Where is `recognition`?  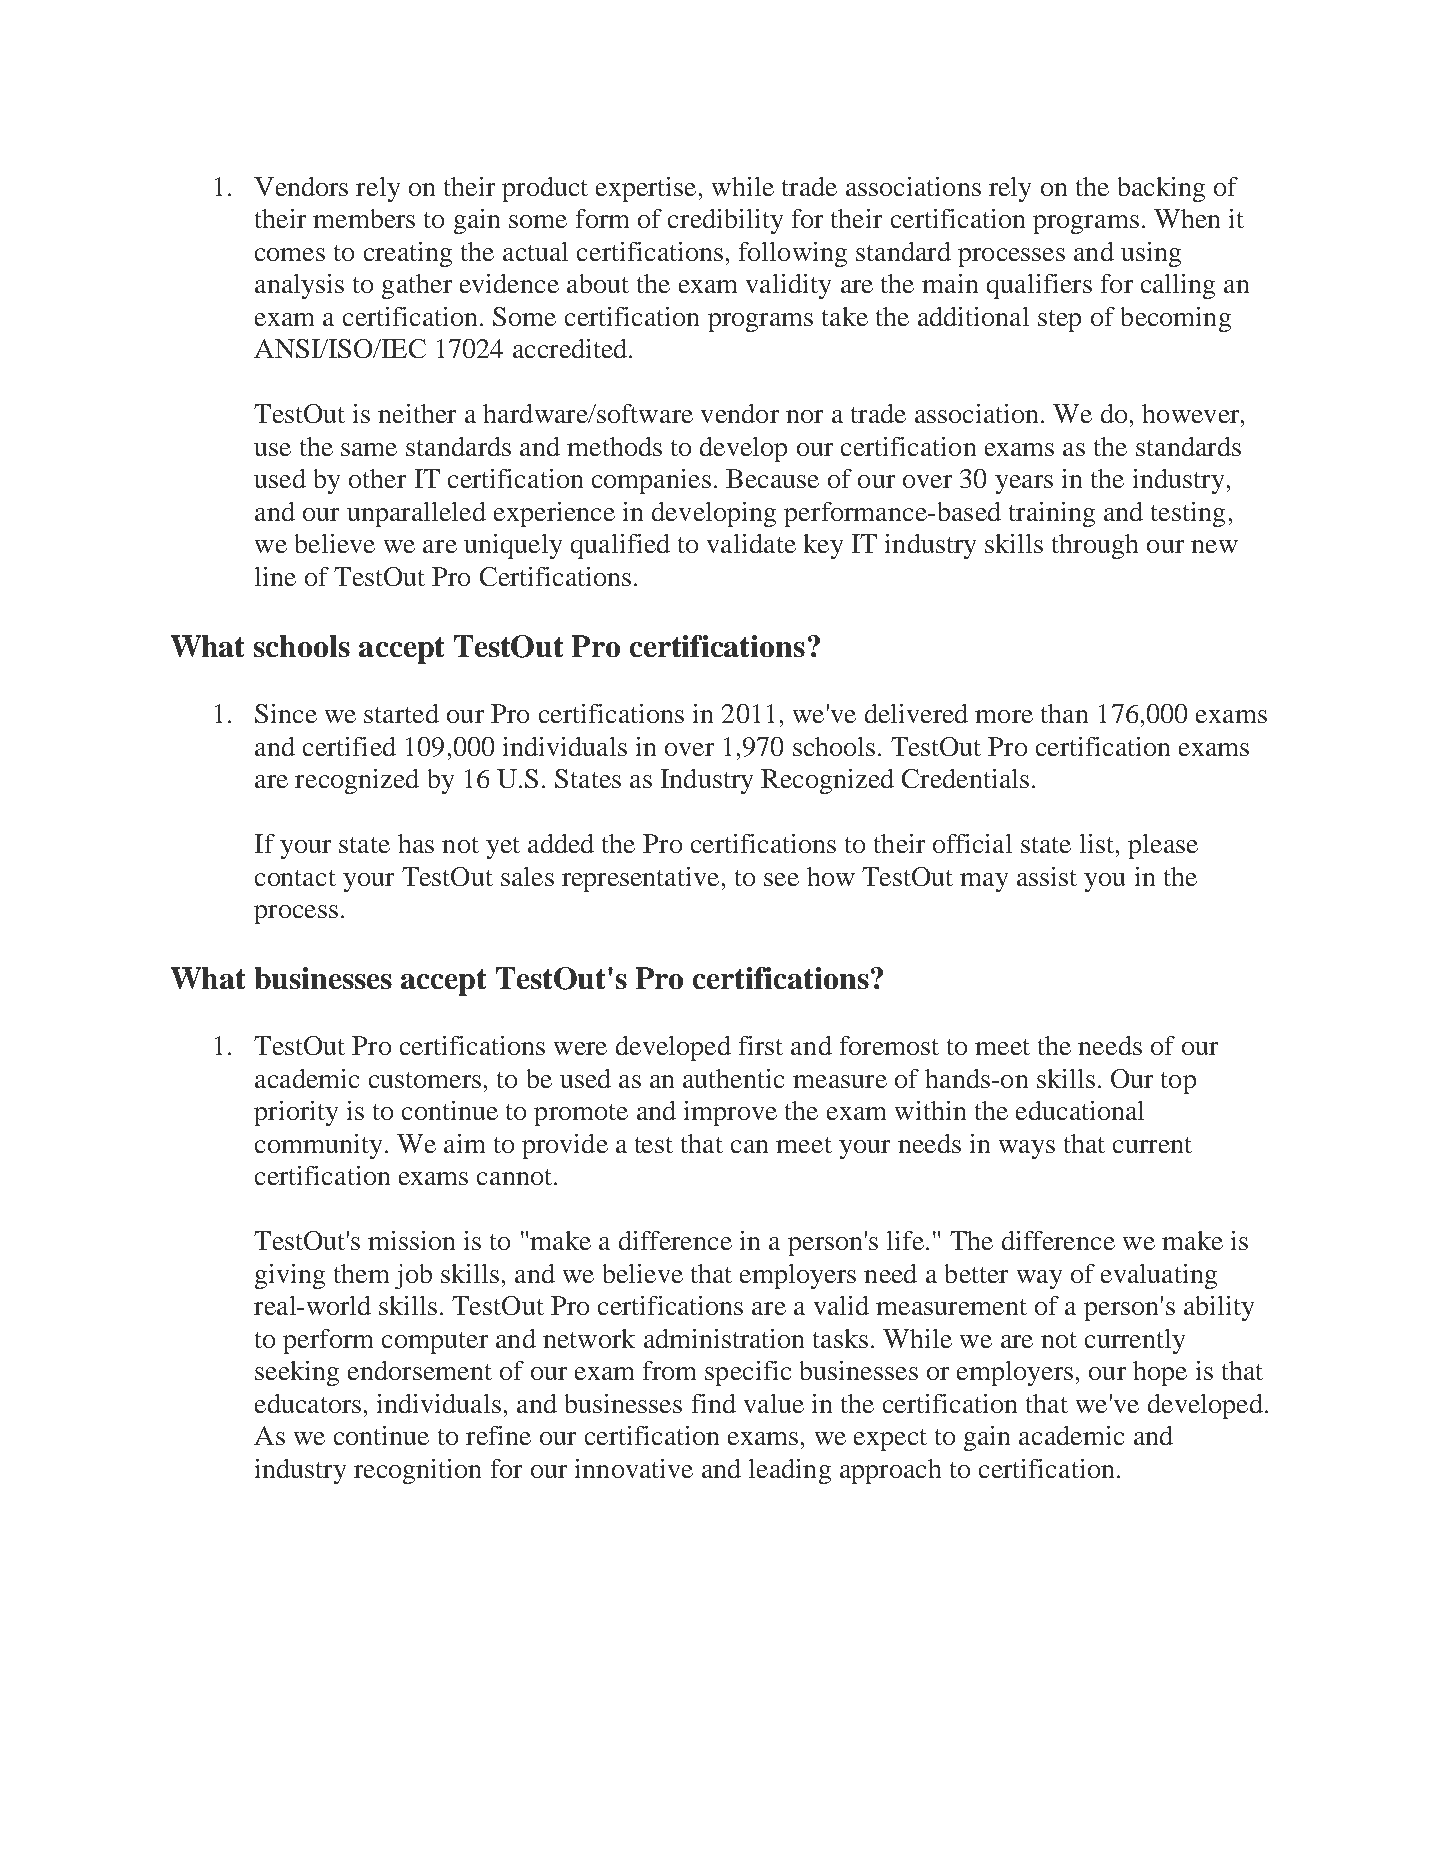 recognition is located at coordinates (417, 1471).
